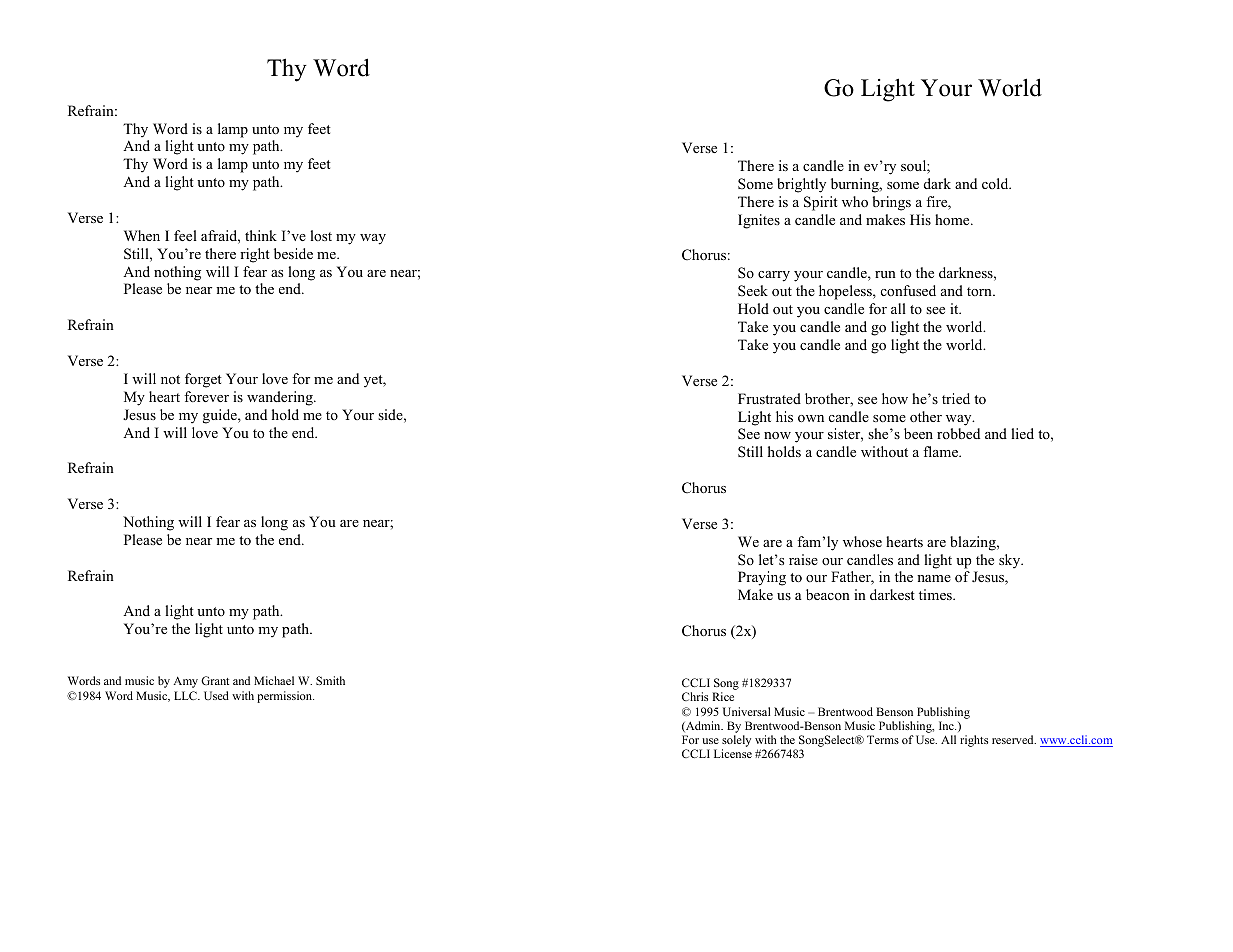 This page has width=1233, height=952. I want to click on permission, so click(285, 697).
